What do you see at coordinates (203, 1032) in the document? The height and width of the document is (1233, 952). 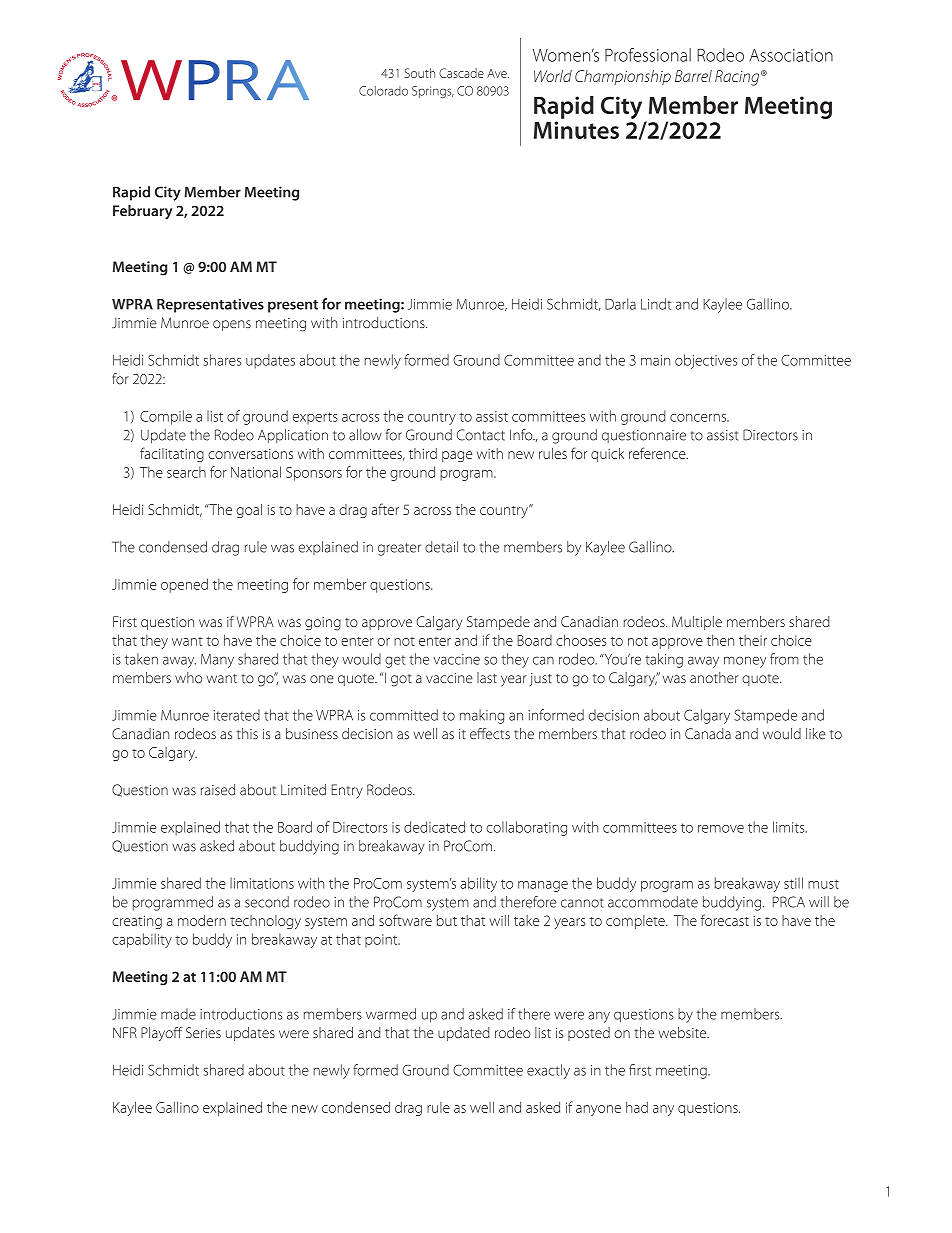 I see `Series` at bounding box center [203, 1032].
